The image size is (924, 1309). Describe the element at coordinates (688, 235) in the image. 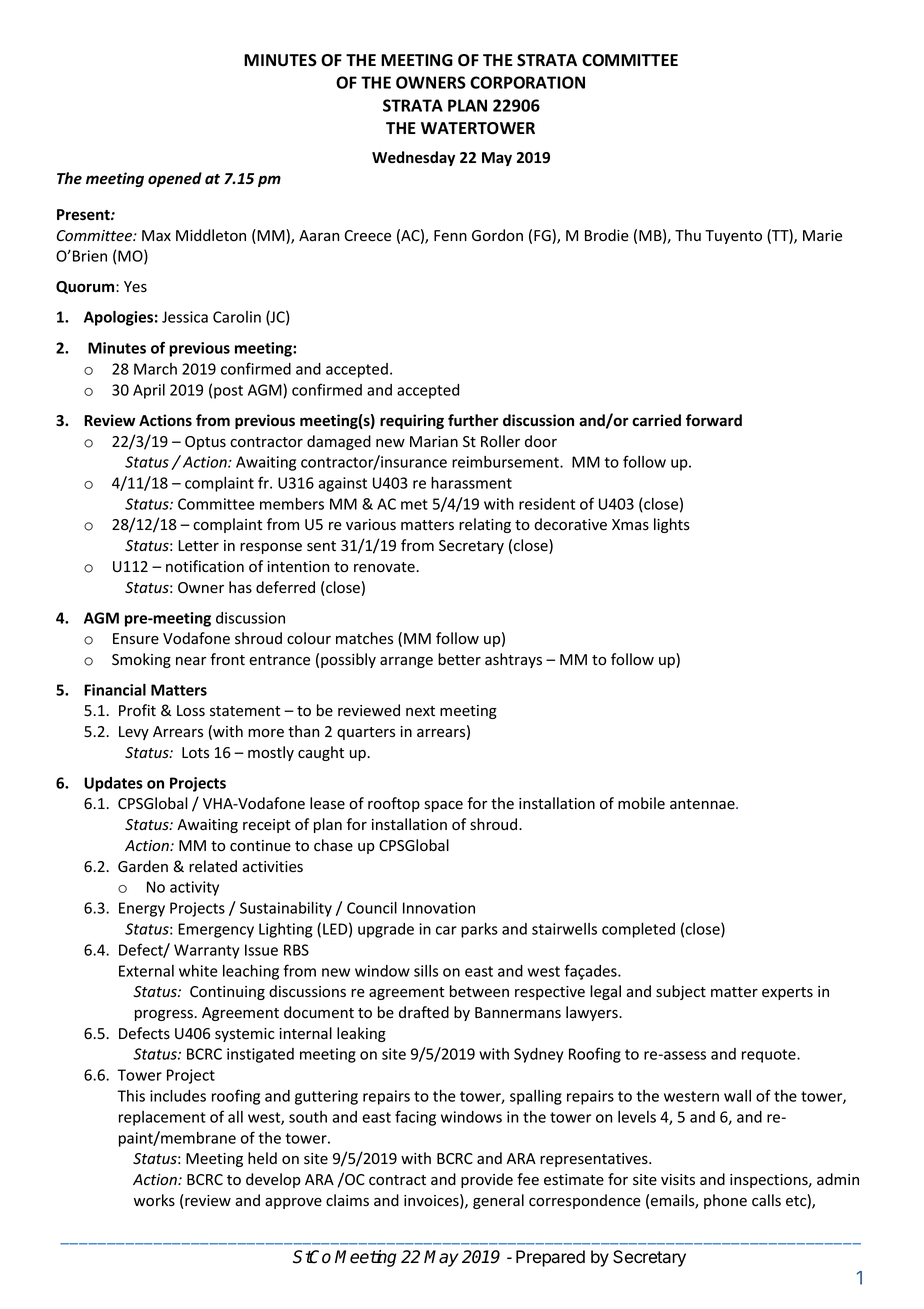

I see `Thu` at that location.
